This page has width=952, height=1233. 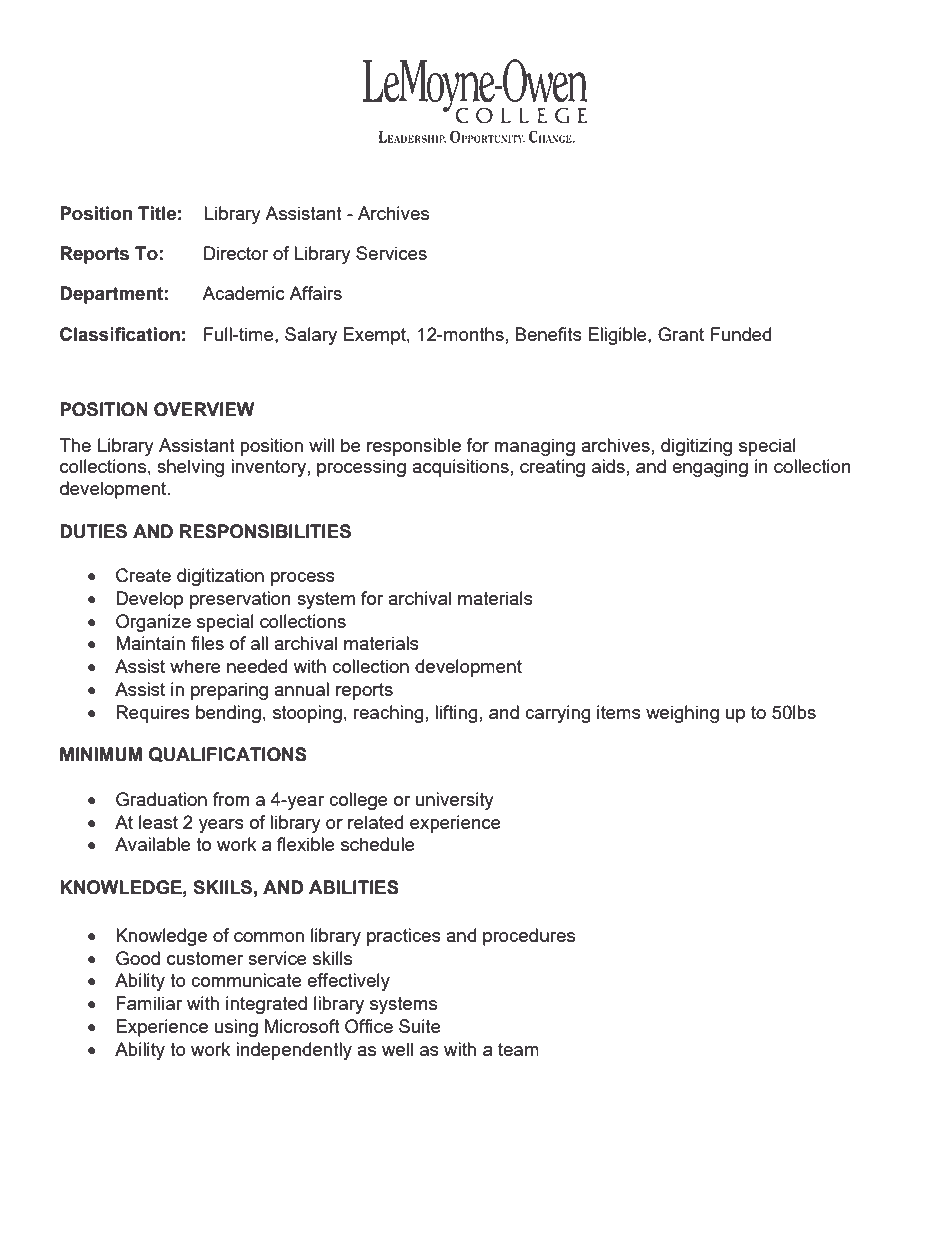 What do you see at coordinates (681, 334) in the page?
I see `Grant` at bounding box center [681, 334].
